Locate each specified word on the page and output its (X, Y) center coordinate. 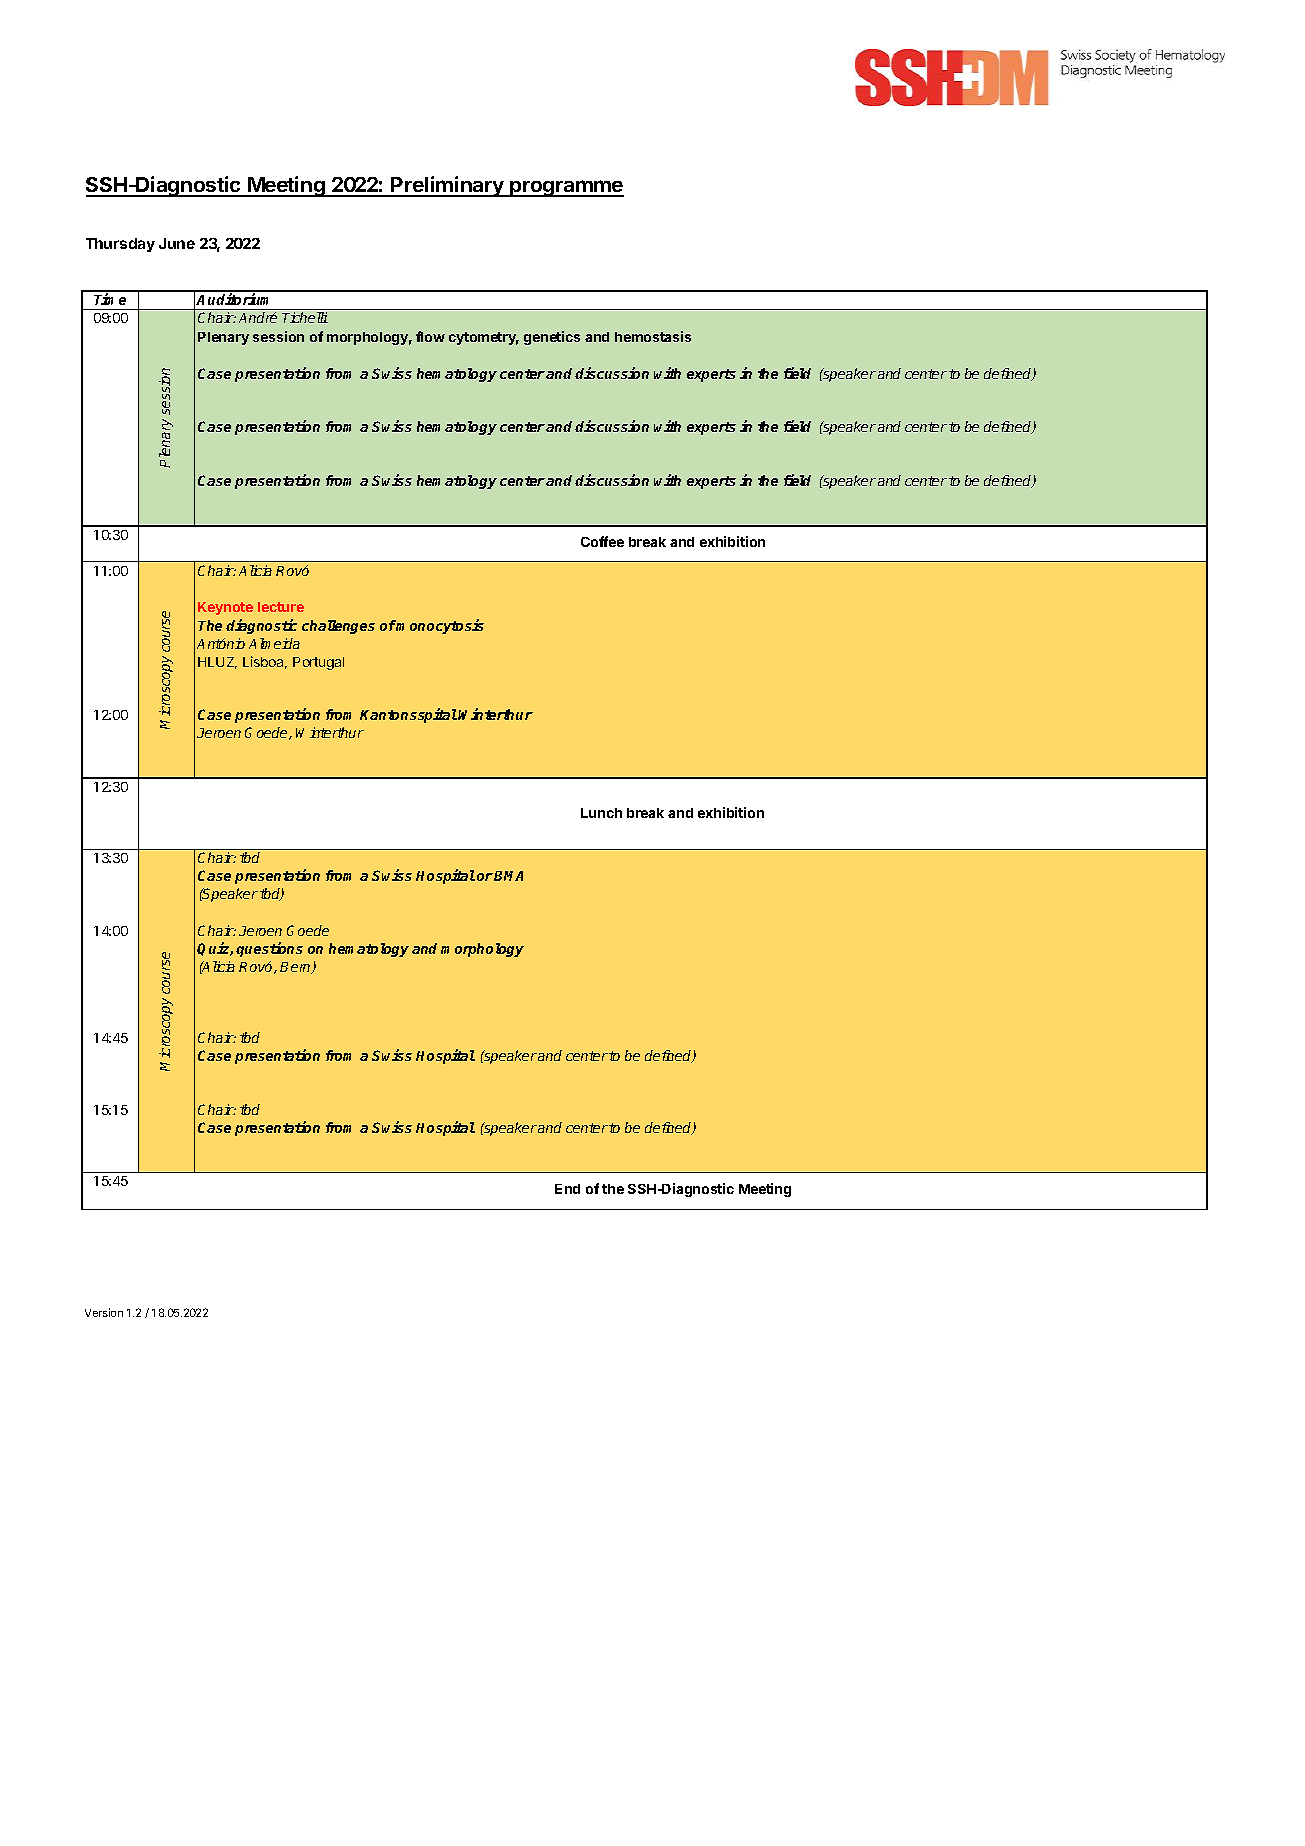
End (567, 1189)
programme (566, 188)
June (177, 243)
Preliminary (448, 186)
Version (104, 1312)
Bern (296, 968)
